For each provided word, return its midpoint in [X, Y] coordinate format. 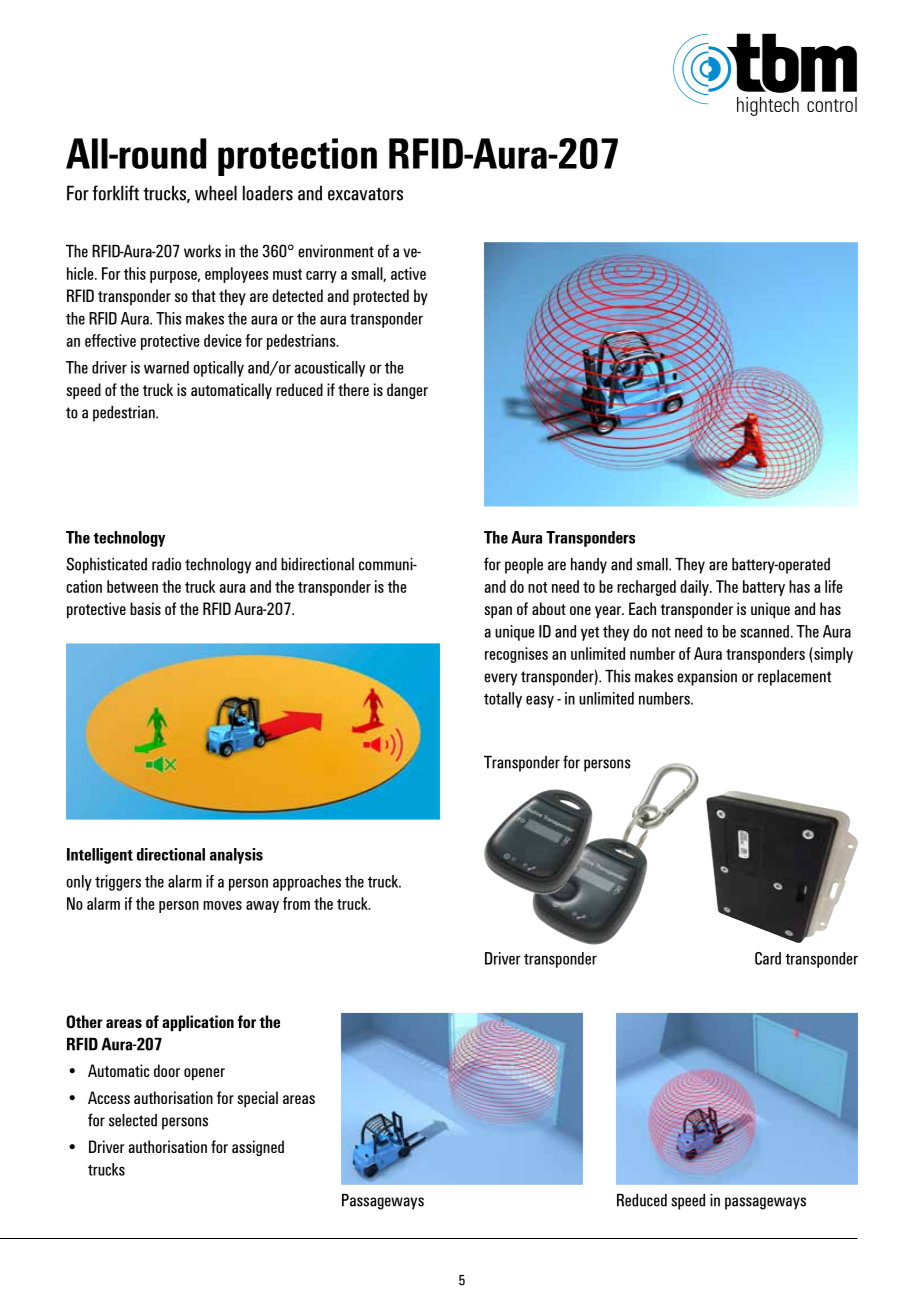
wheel [216, 193]
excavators [365, 194]
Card [768, 958]
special [257, 1099]
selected [133, 1120]
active [408, 273]
